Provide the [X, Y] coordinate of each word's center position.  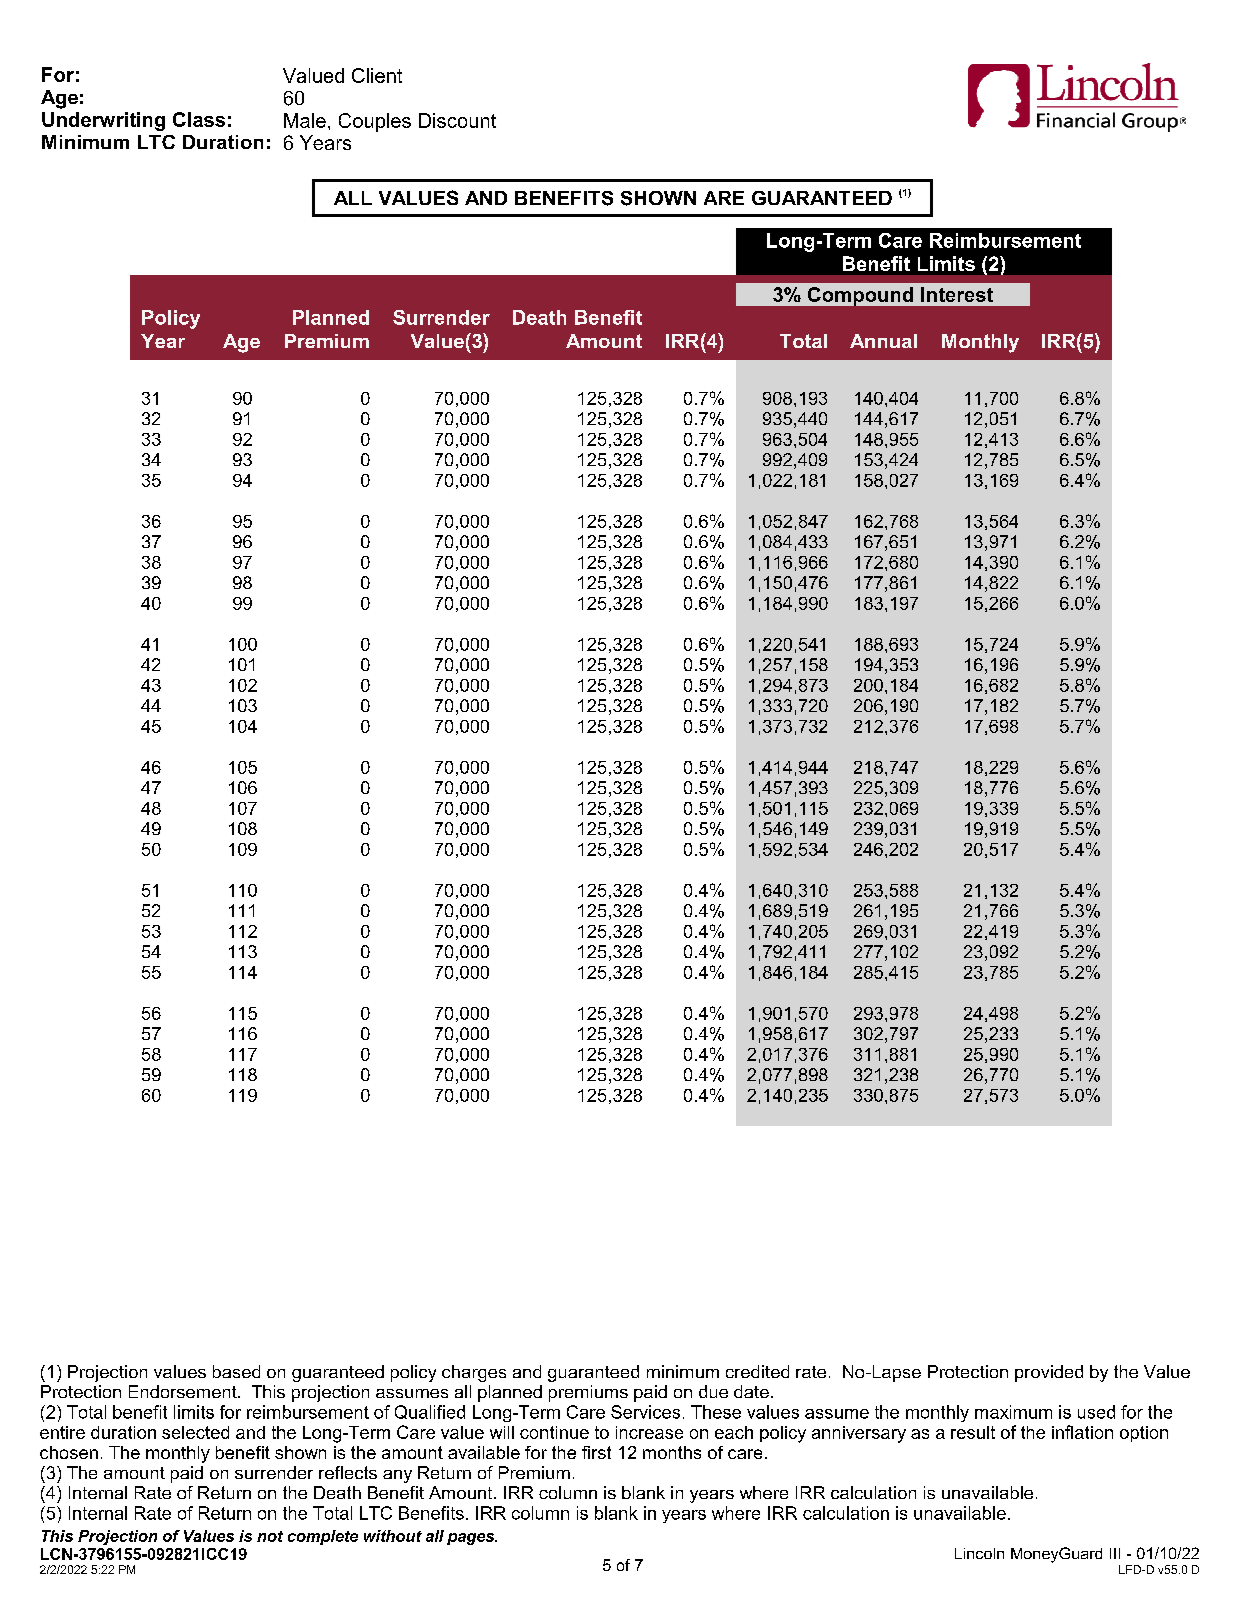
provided [1049, 1373]
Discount [457, 120]
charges [474, 1373]
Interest [957, 294]
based [236, 1371]
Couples [375, 122]
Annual [883, 341]
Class [199, 119]
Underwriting [103, 121]
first [596, 1452]
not [270, 1536]
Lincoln [979, 1553]
